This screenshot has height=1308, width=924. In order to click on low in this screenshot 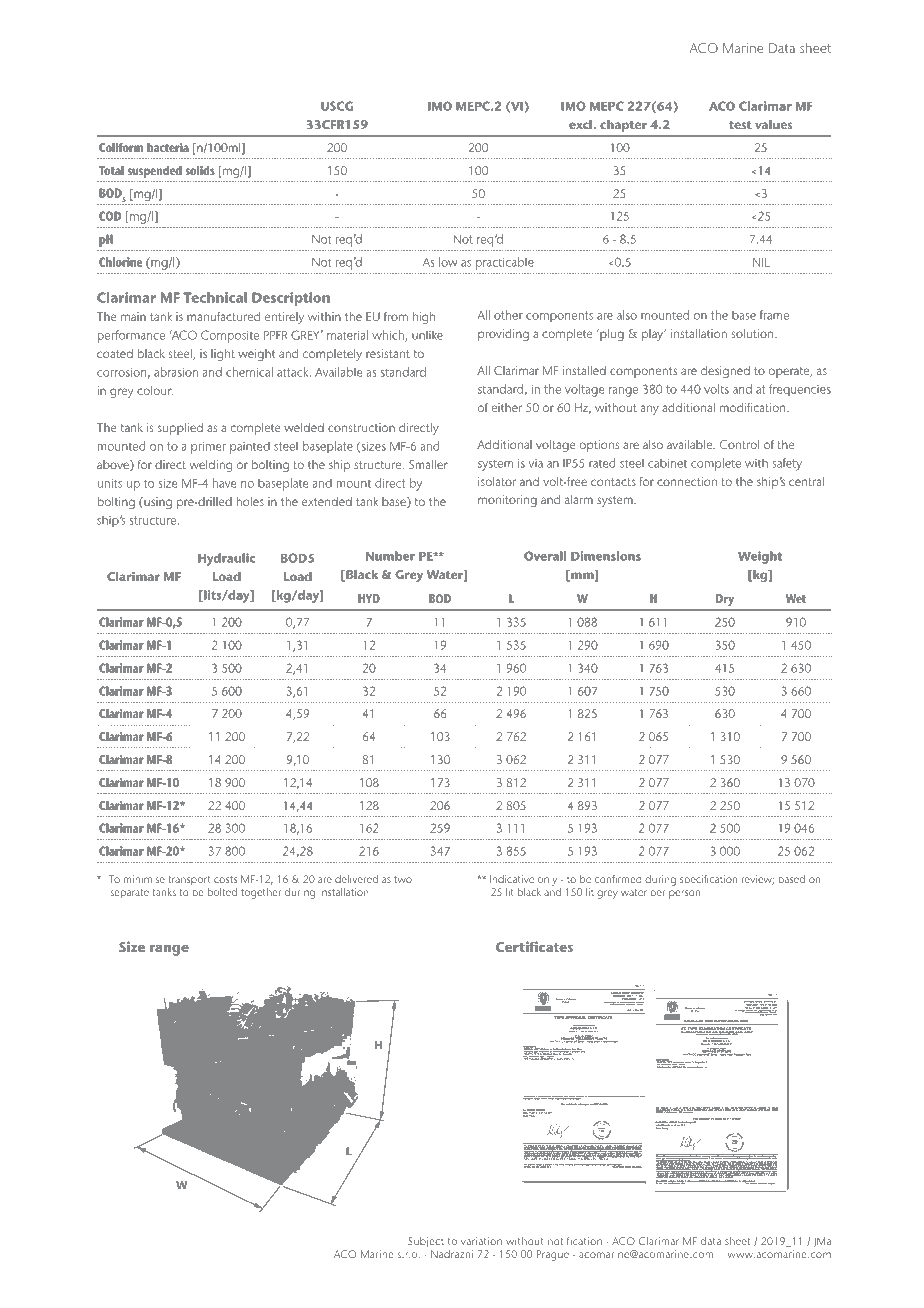, I will do `click(448, 262)`.
